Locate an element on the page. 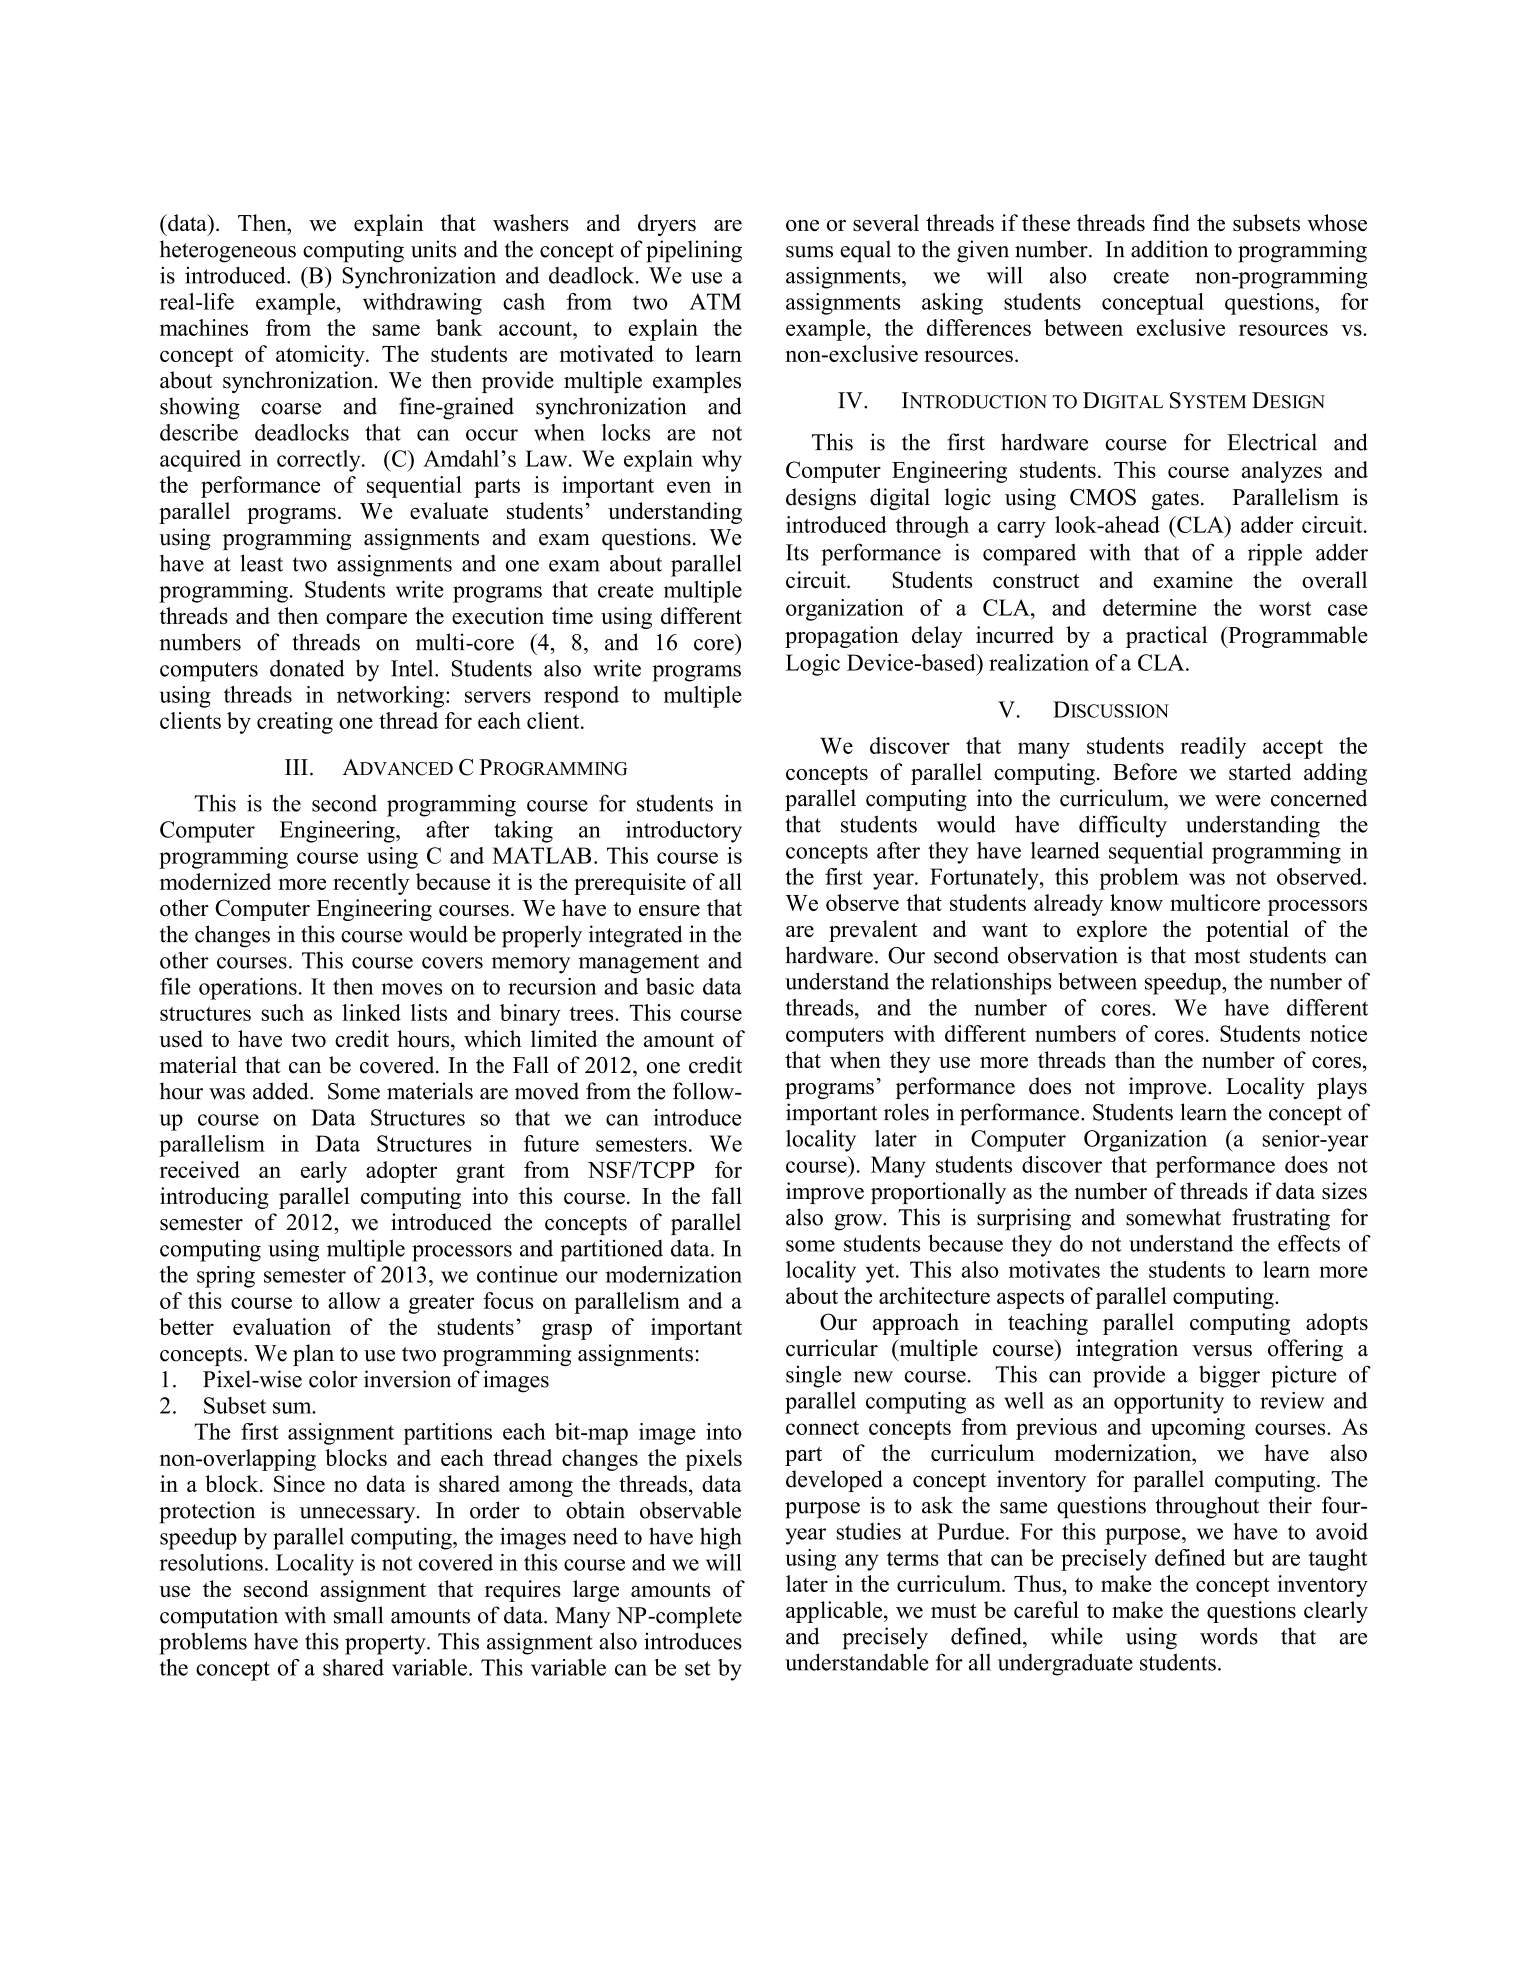 The image size is (1527, 1976). words is located at coordinates (1229, 1636).
